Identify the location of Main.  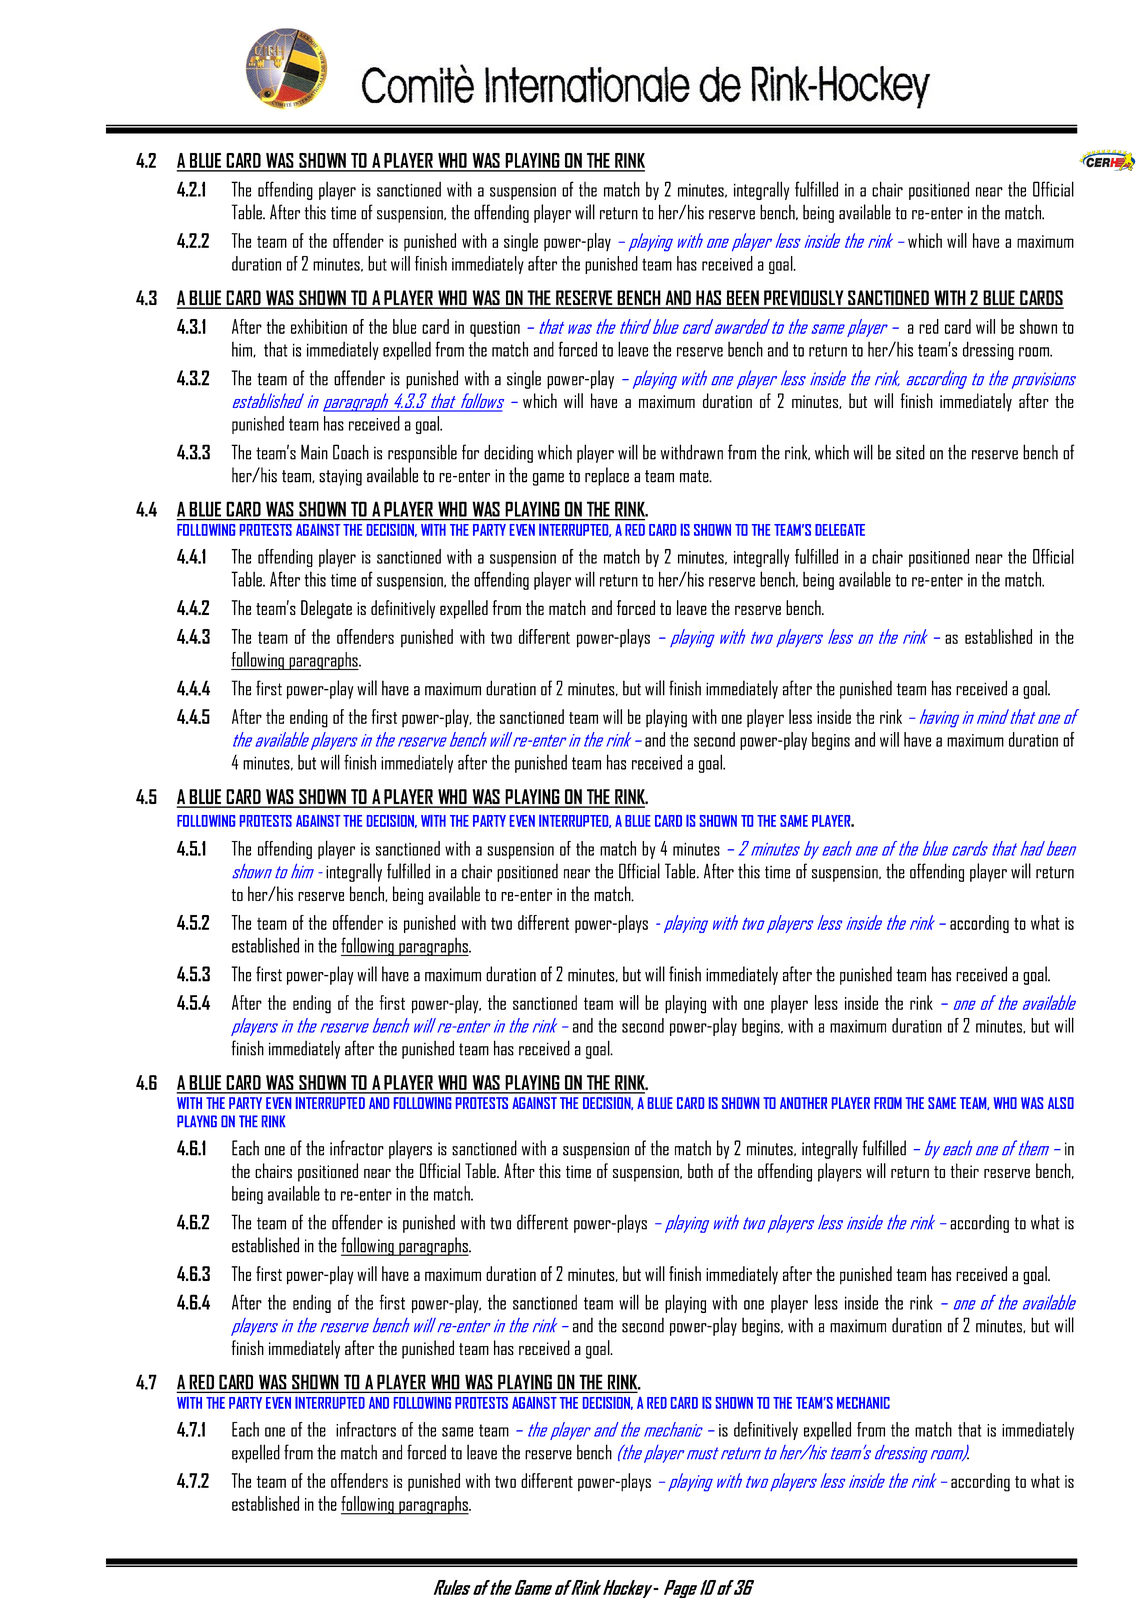
(314, 452).
